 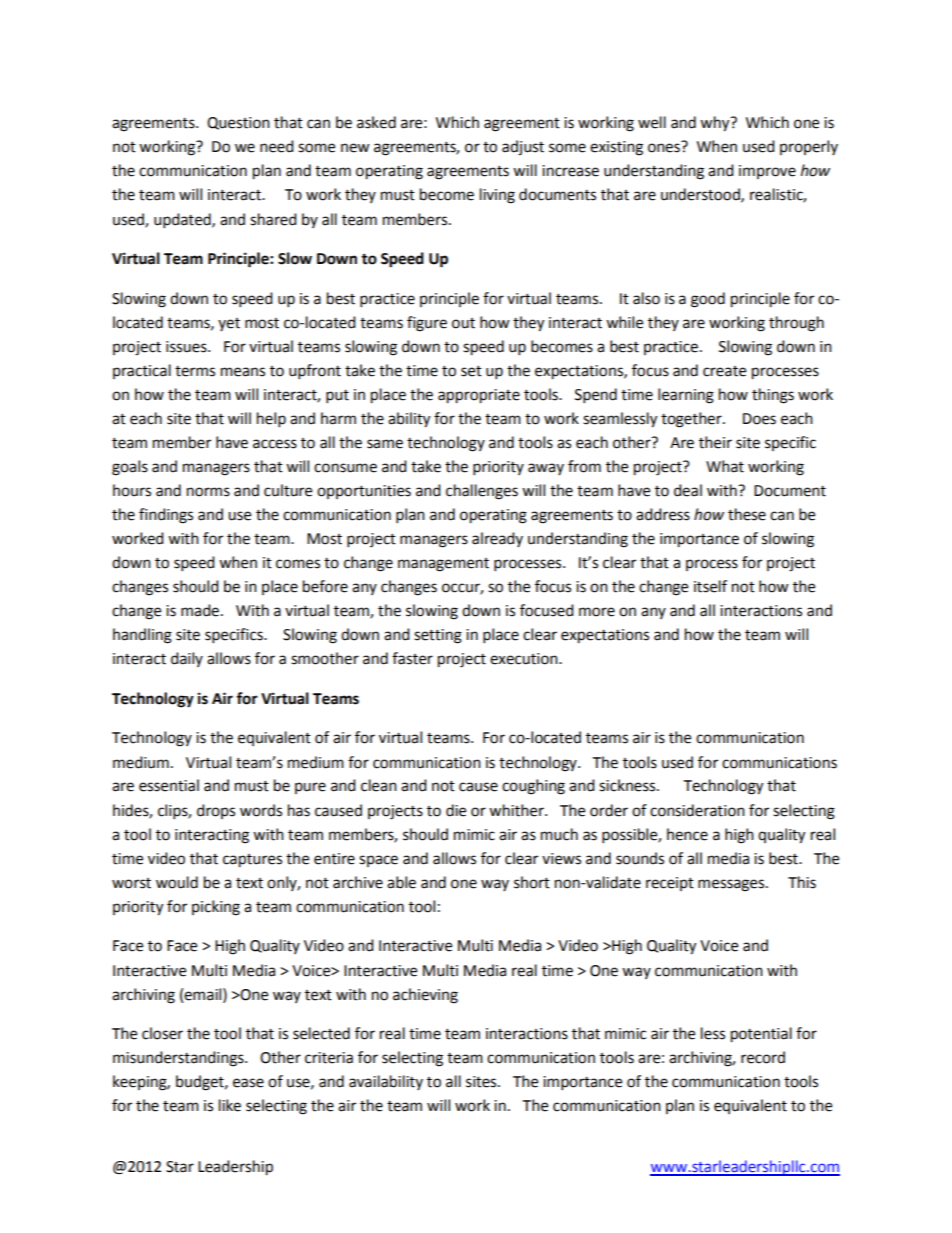 I want to click on appropriate, so click(x=479, y=396).
